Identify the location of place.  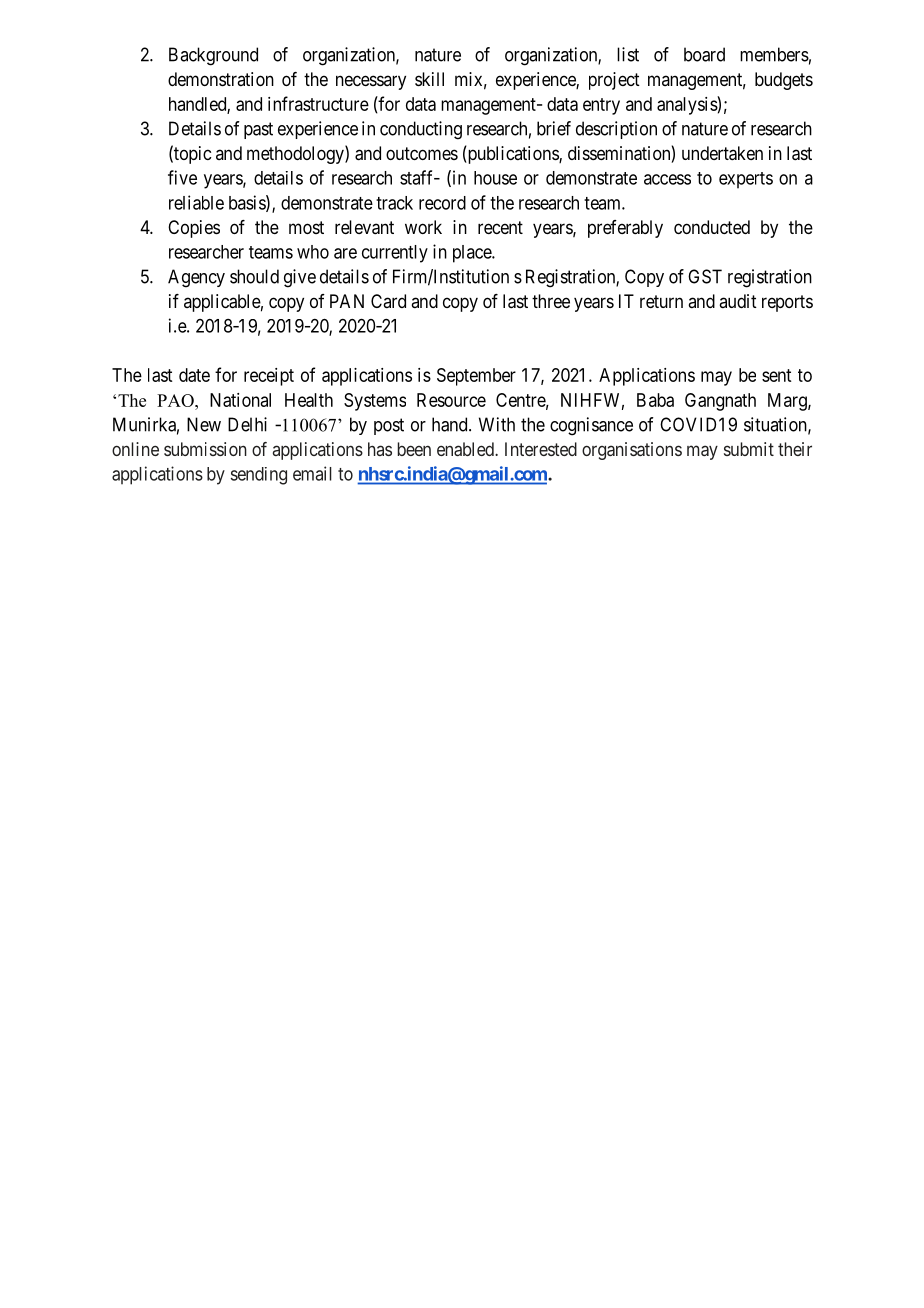
(473, 254).
